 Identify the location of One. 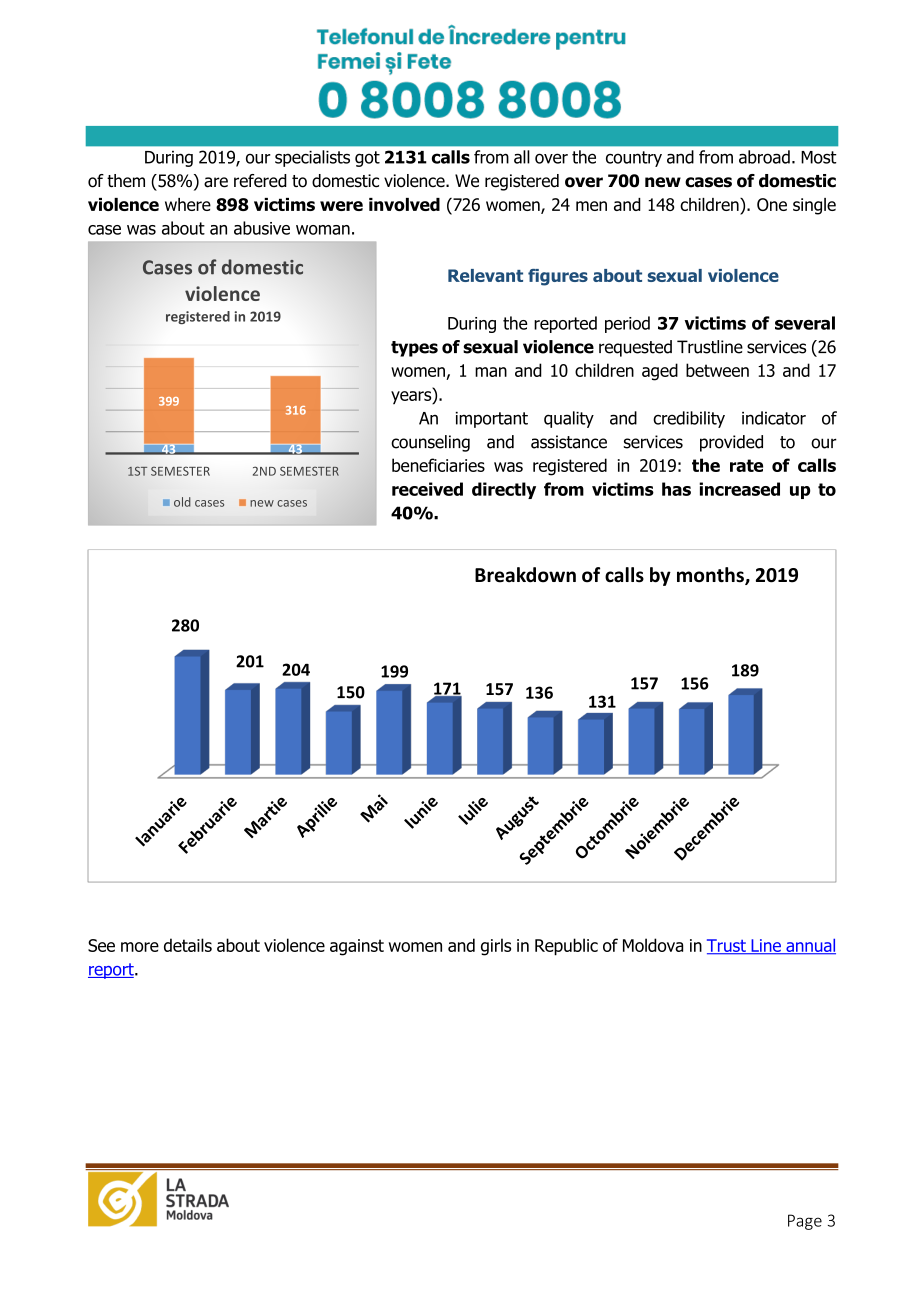
(772, 204).
